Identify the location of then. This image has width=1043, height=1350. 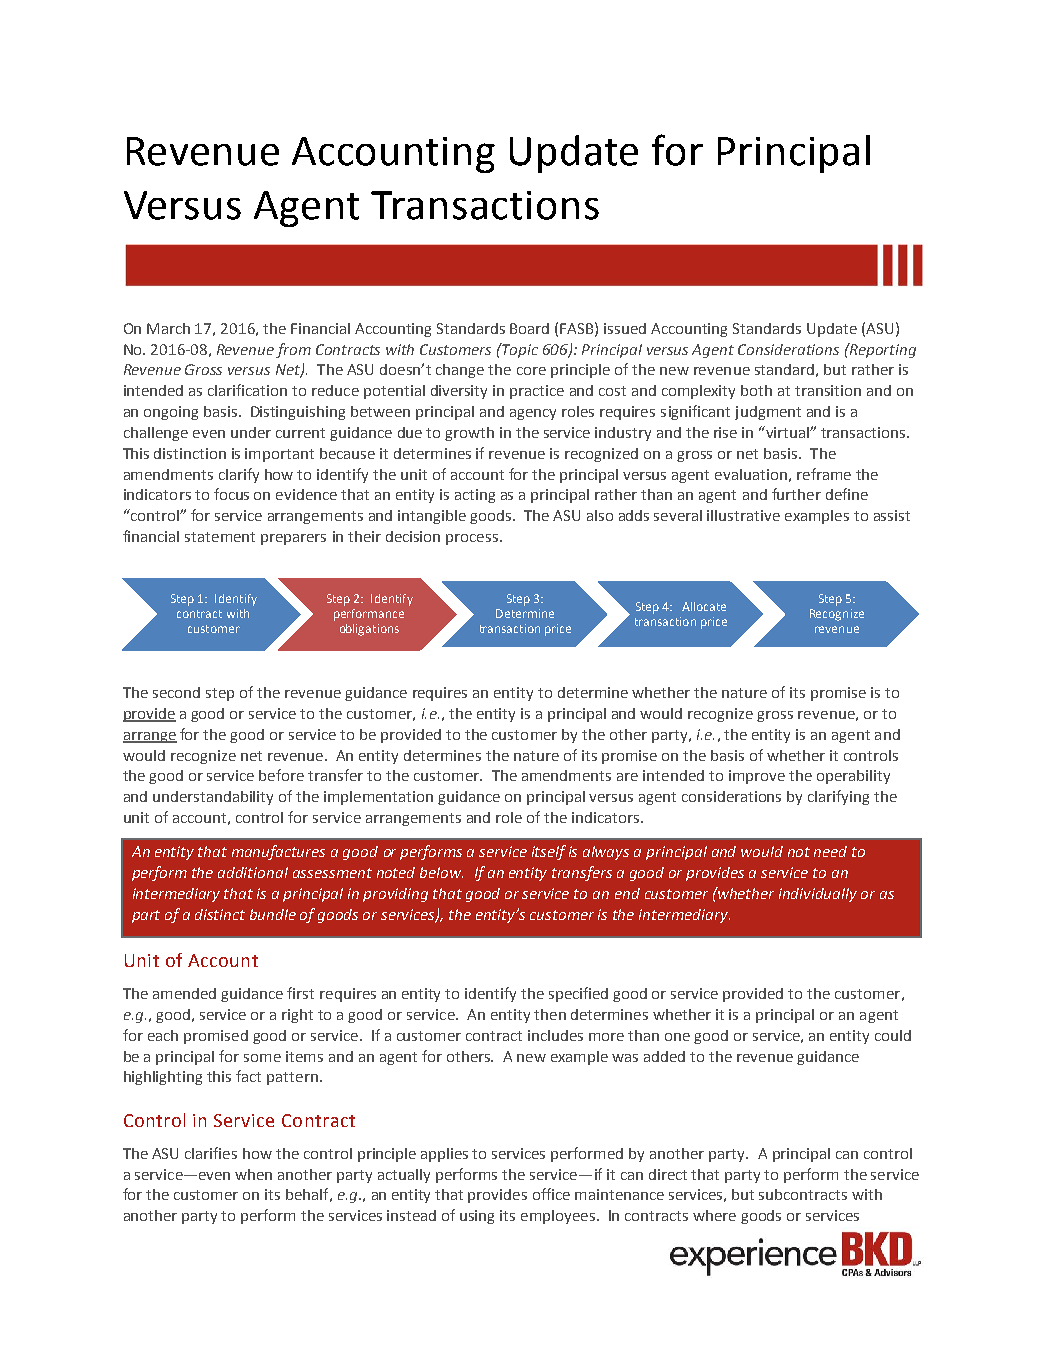
(550, 1014).
